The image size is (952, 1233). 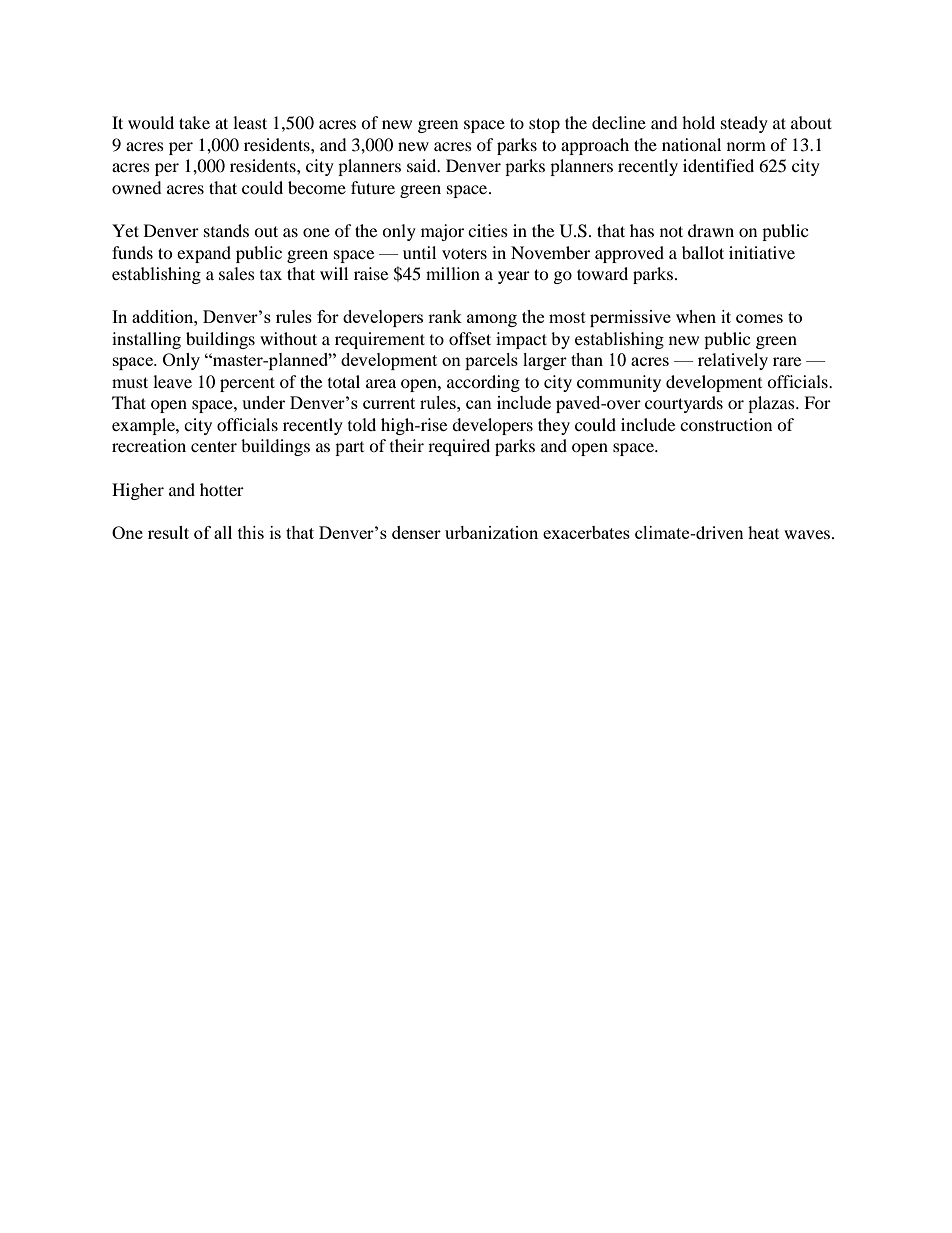 What do you see at coordinates (146, 340) in the image?
I see `installing` at bounding box center [146, 340].
